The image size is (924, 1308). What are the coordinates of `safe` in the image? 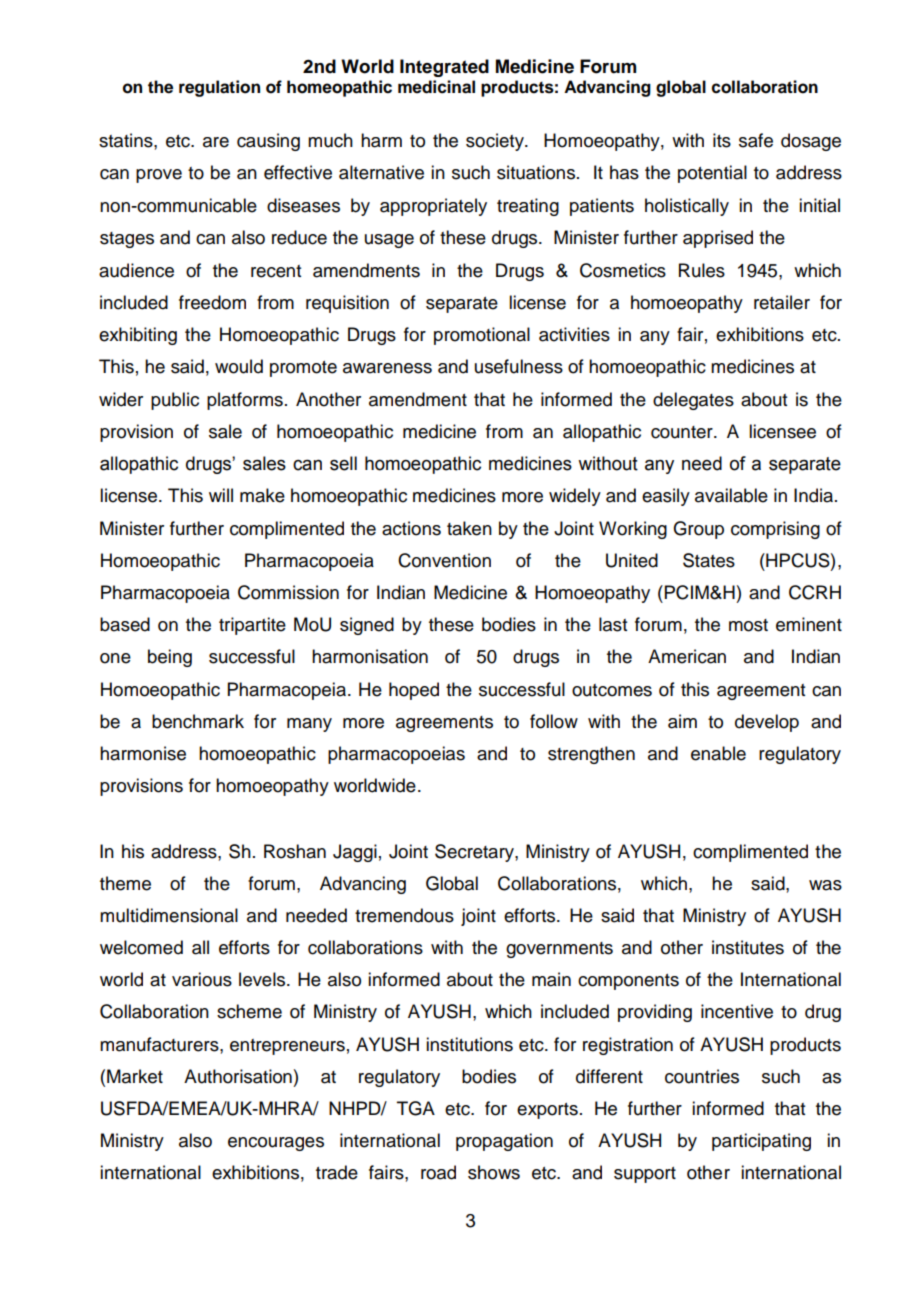 It's located at (756, 140).
